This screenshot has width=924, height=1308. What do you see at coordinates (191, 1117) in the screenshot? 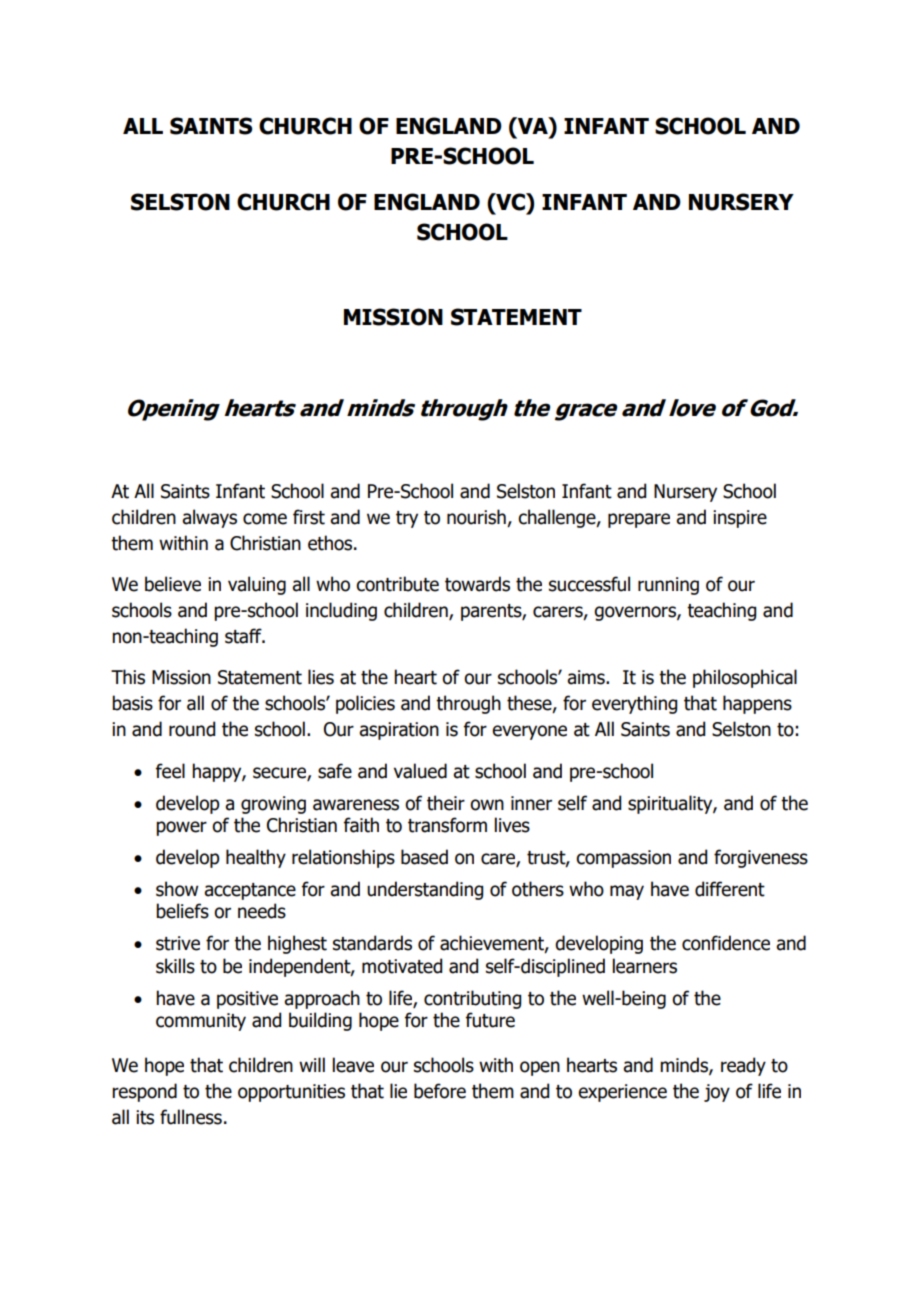
I see `fullness` at bounding box center [191, 1117].
